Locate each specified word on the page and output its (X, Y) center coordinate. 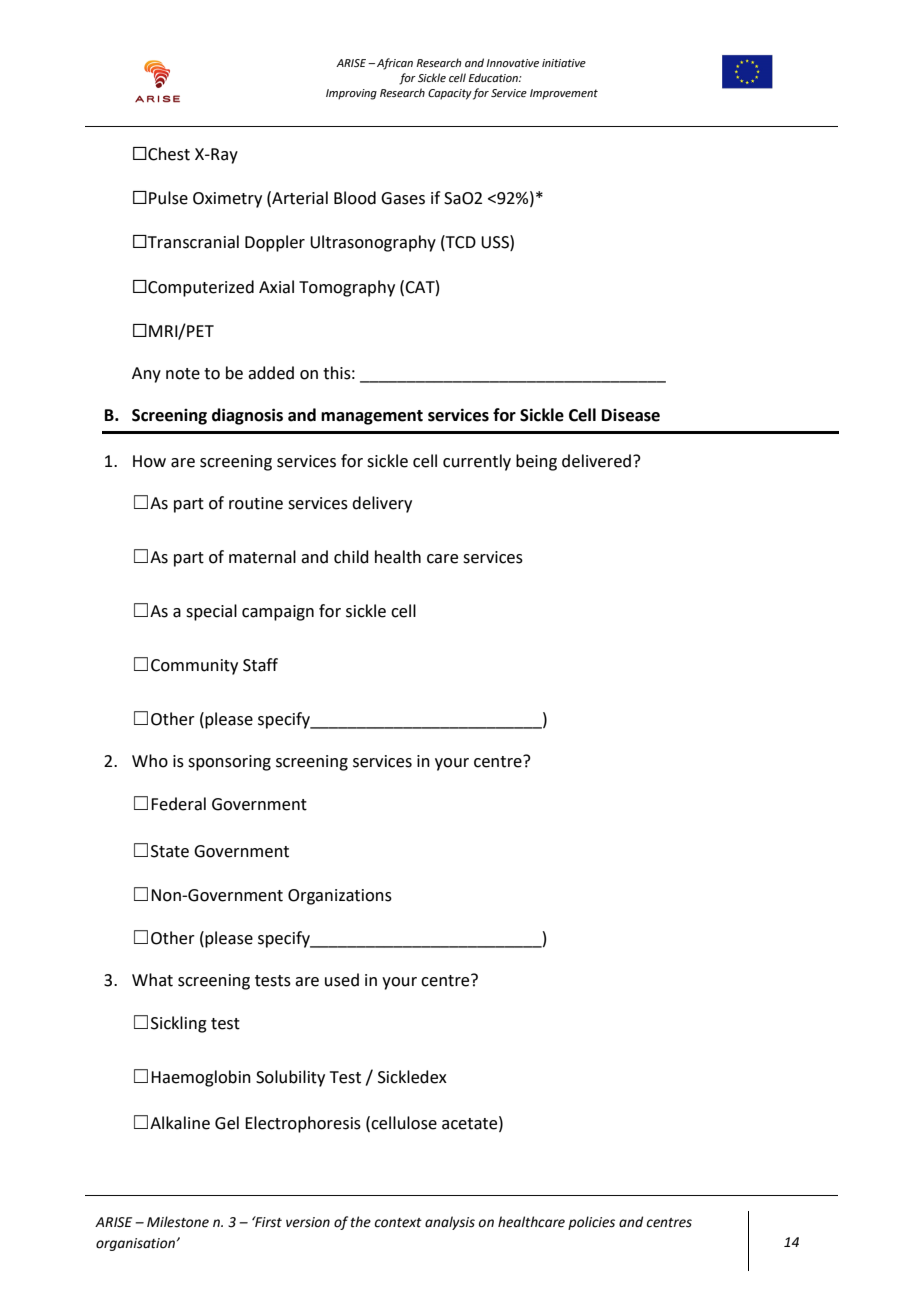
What (152, 980)
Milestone (178, 1222)
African (395, 64)
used (342, 980)
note (183, 374)
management (372, 417)
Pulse (168, 198)
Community (194, 667)
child (351, 557)
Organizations (340, 897)
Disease (631, 415)
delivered (598, 461)
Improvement (564, 94)
